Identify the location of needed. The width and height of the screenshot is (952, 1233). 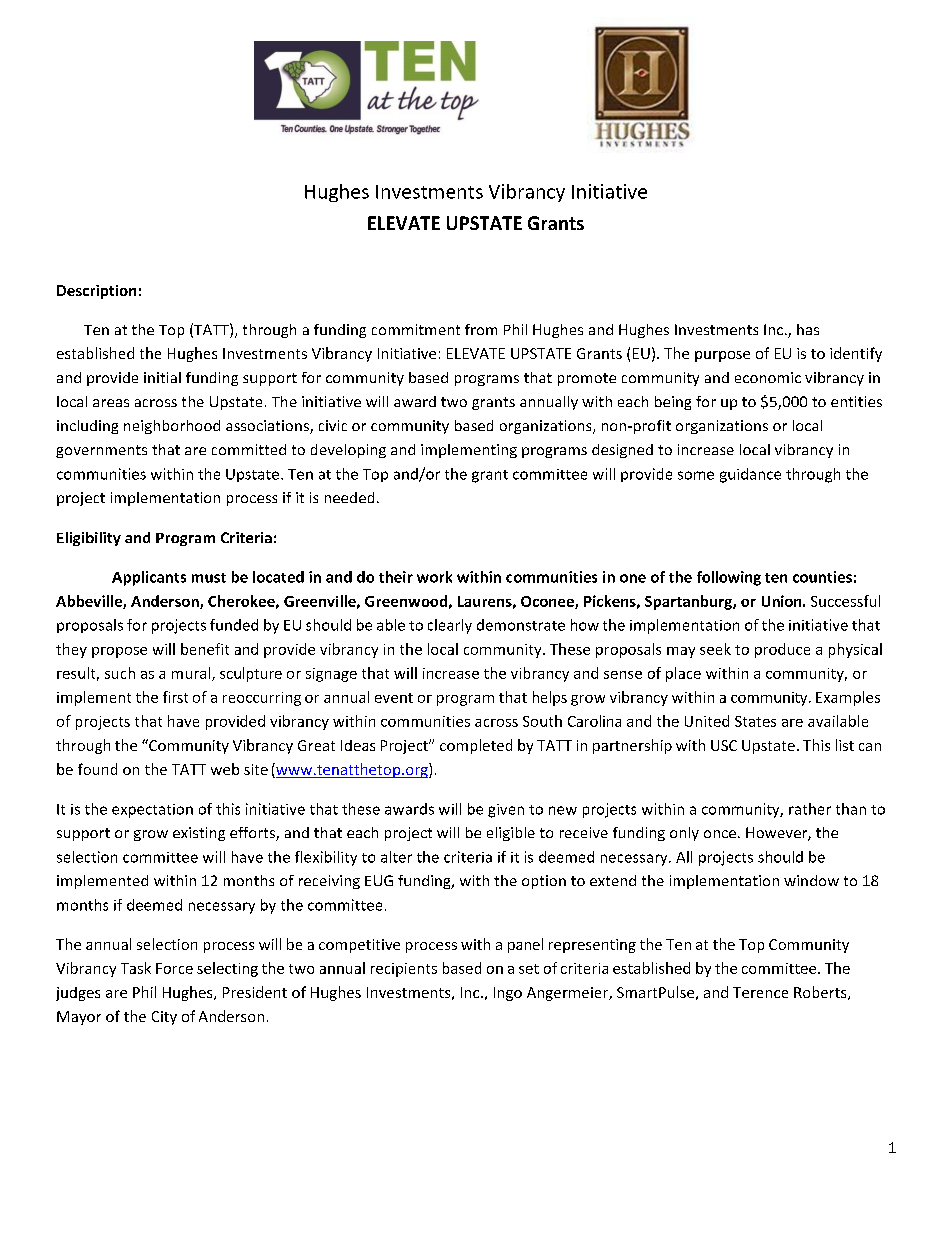
(349, 497).
